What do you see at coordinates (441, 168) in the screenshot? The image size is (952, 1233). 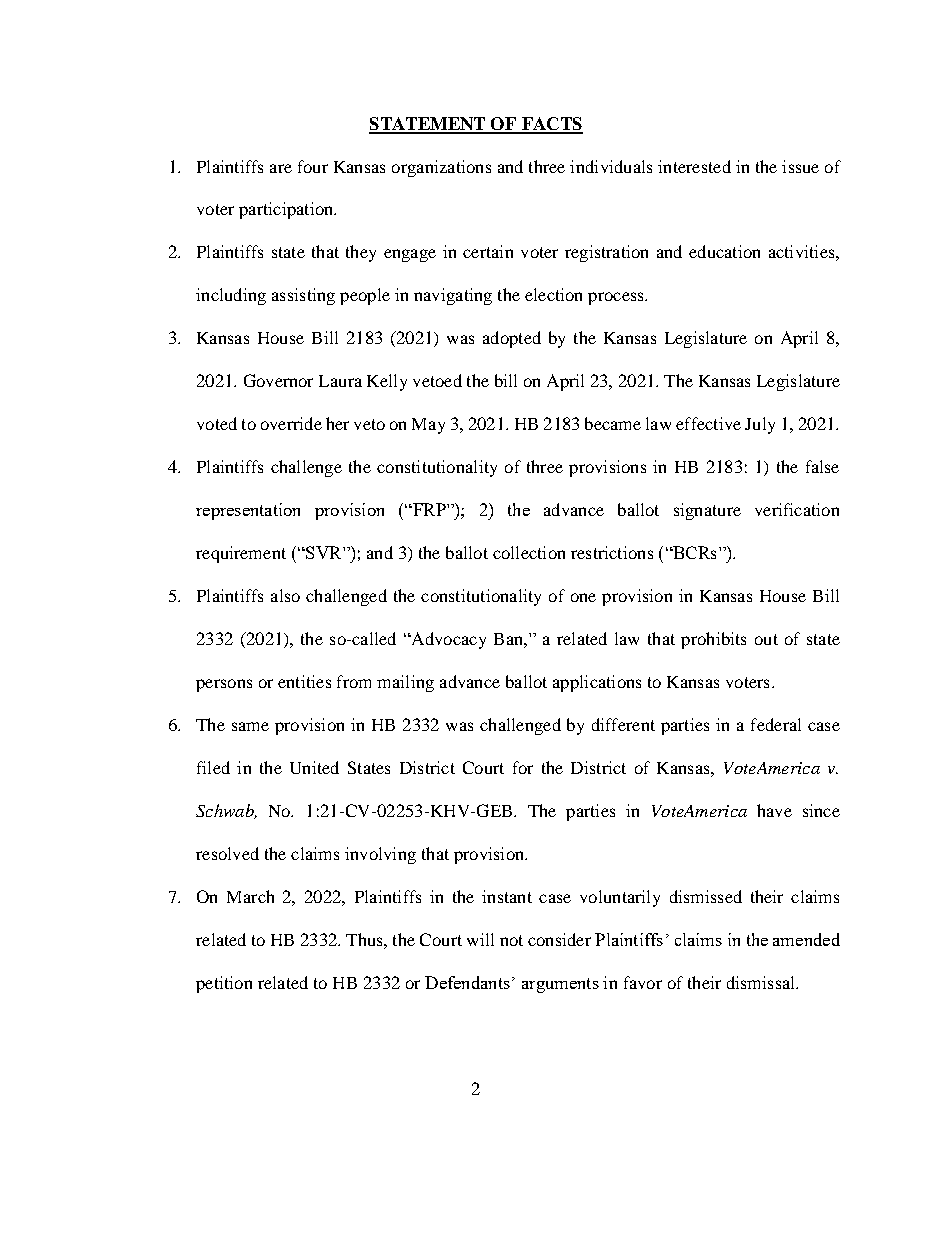 I see `organizations` at bounding box center [441, 168].
